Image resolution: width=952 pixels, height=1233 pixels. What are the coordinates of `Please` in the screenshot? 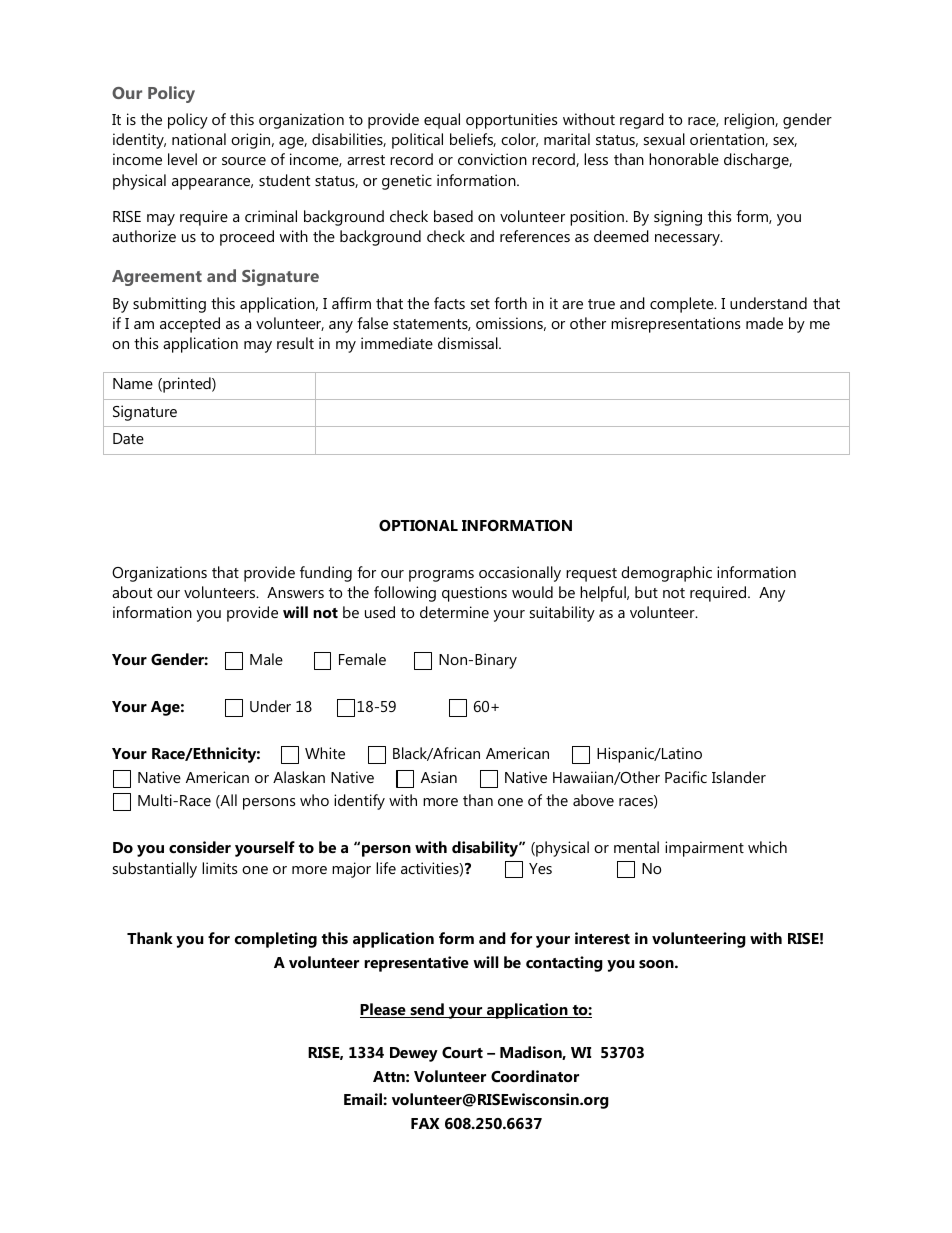 It's located at (384, 1010).
